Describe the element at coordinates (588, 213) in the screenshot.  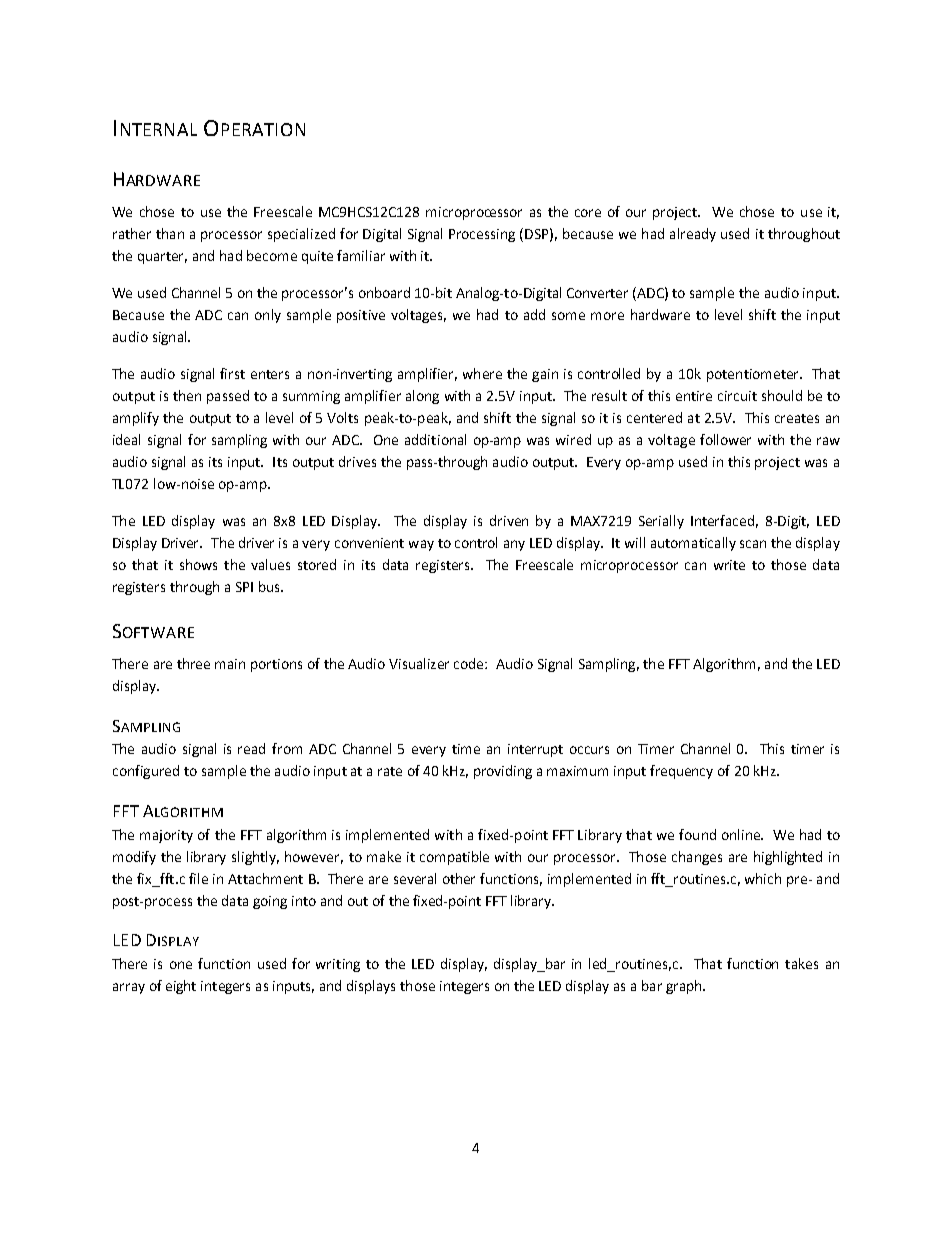
I see `core` at that location.
